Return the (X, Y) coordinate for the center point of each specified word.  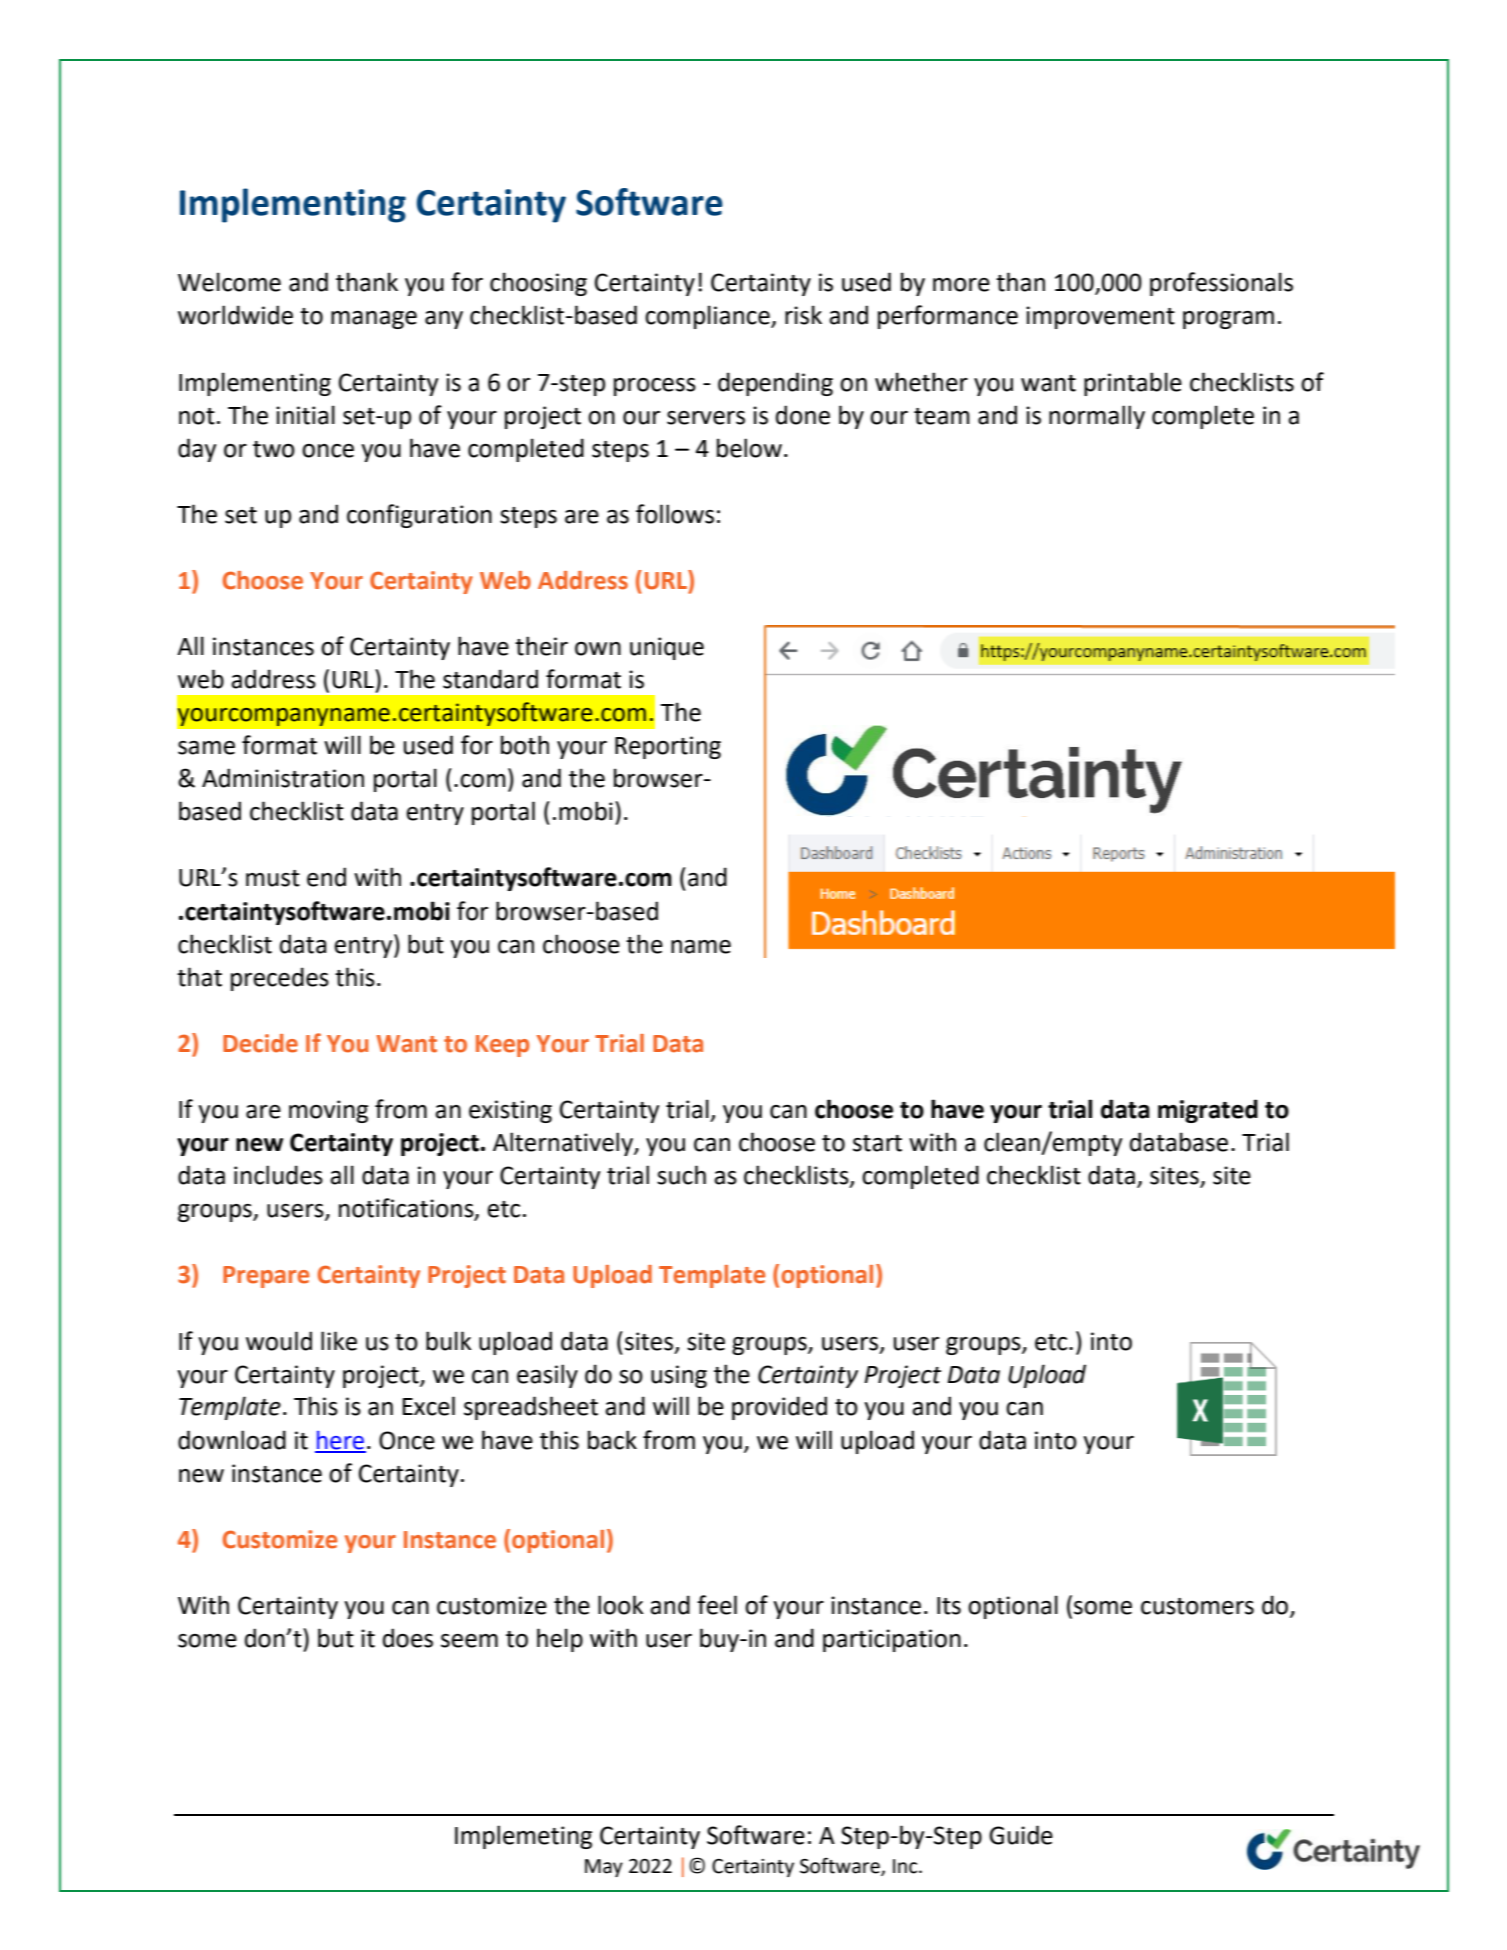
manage (374, 320)
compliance (708, 317)
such (681, 1175)
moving (328, 1111)
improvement (1100, 317)
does (408, 1638)
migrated (1208, 1111)
